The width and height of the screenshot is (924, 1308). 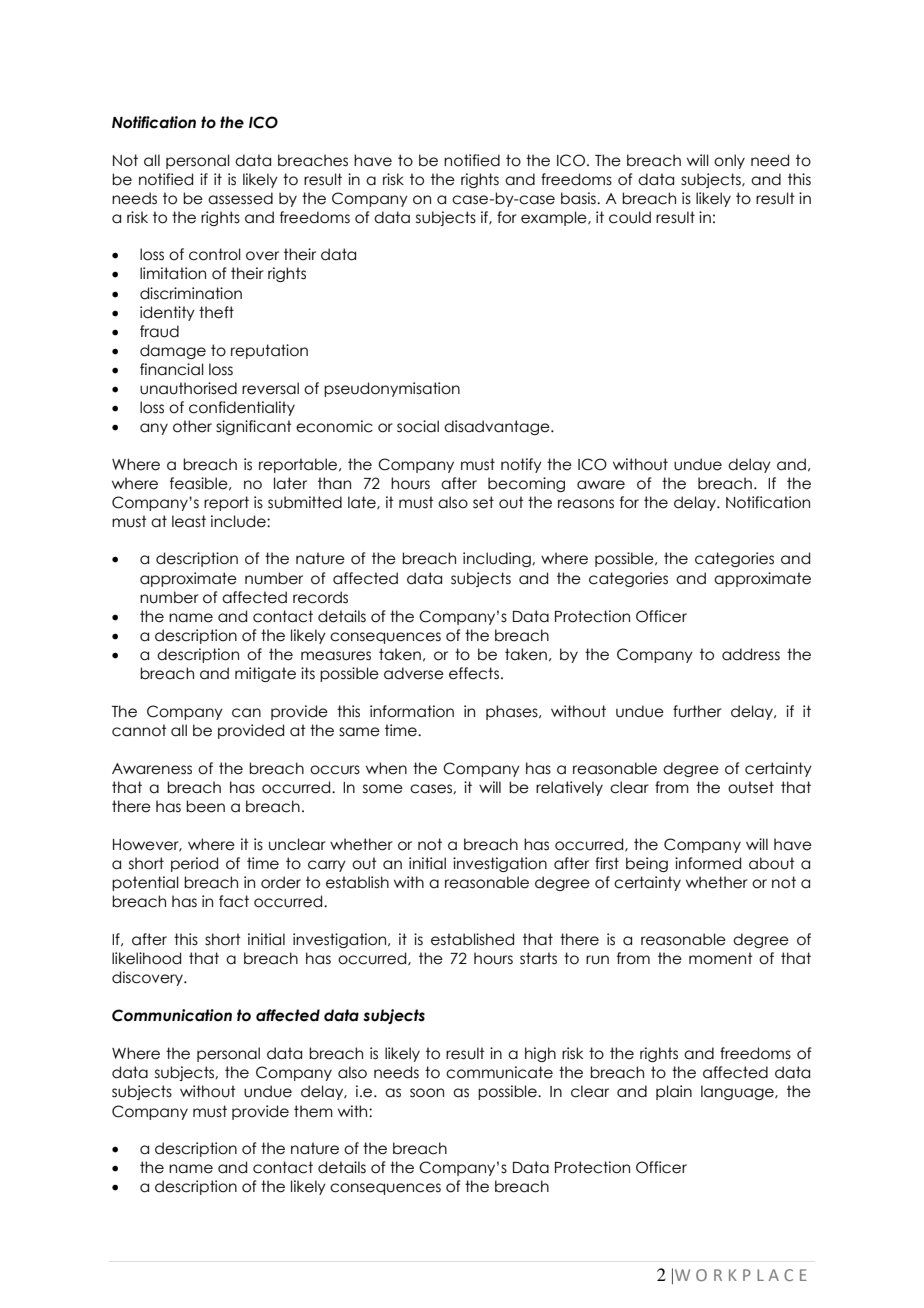 What do you see at coordinates (555, 218) in the screenshot?
I see `example` at bounding box center [555, 218].
